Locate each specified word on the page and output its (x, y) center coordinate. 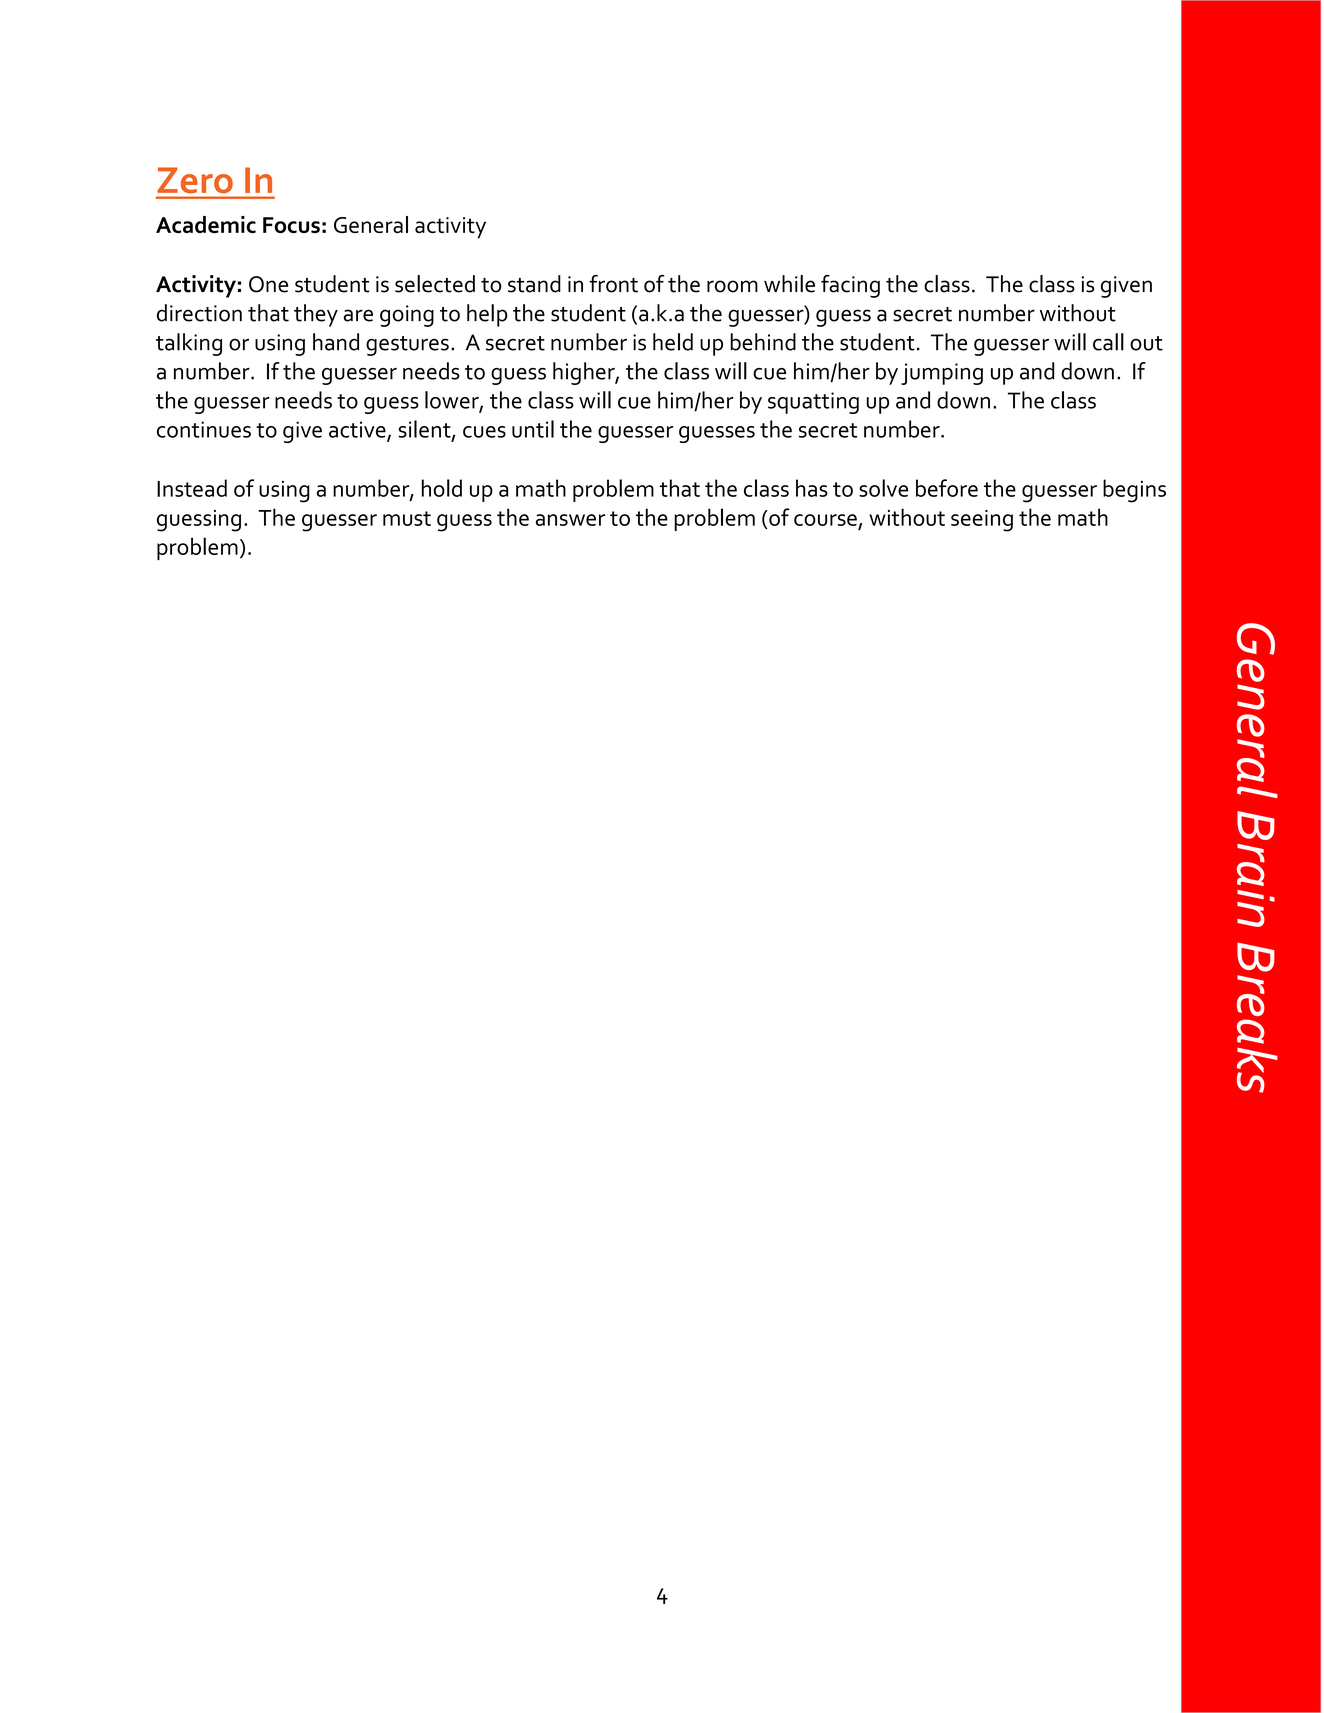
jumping (942, 374)
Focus (291, 225)
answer (570, 520)
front (614, 284)
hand (336, 342)
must (407, 518)
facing (850, 286)
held (673, 342)
